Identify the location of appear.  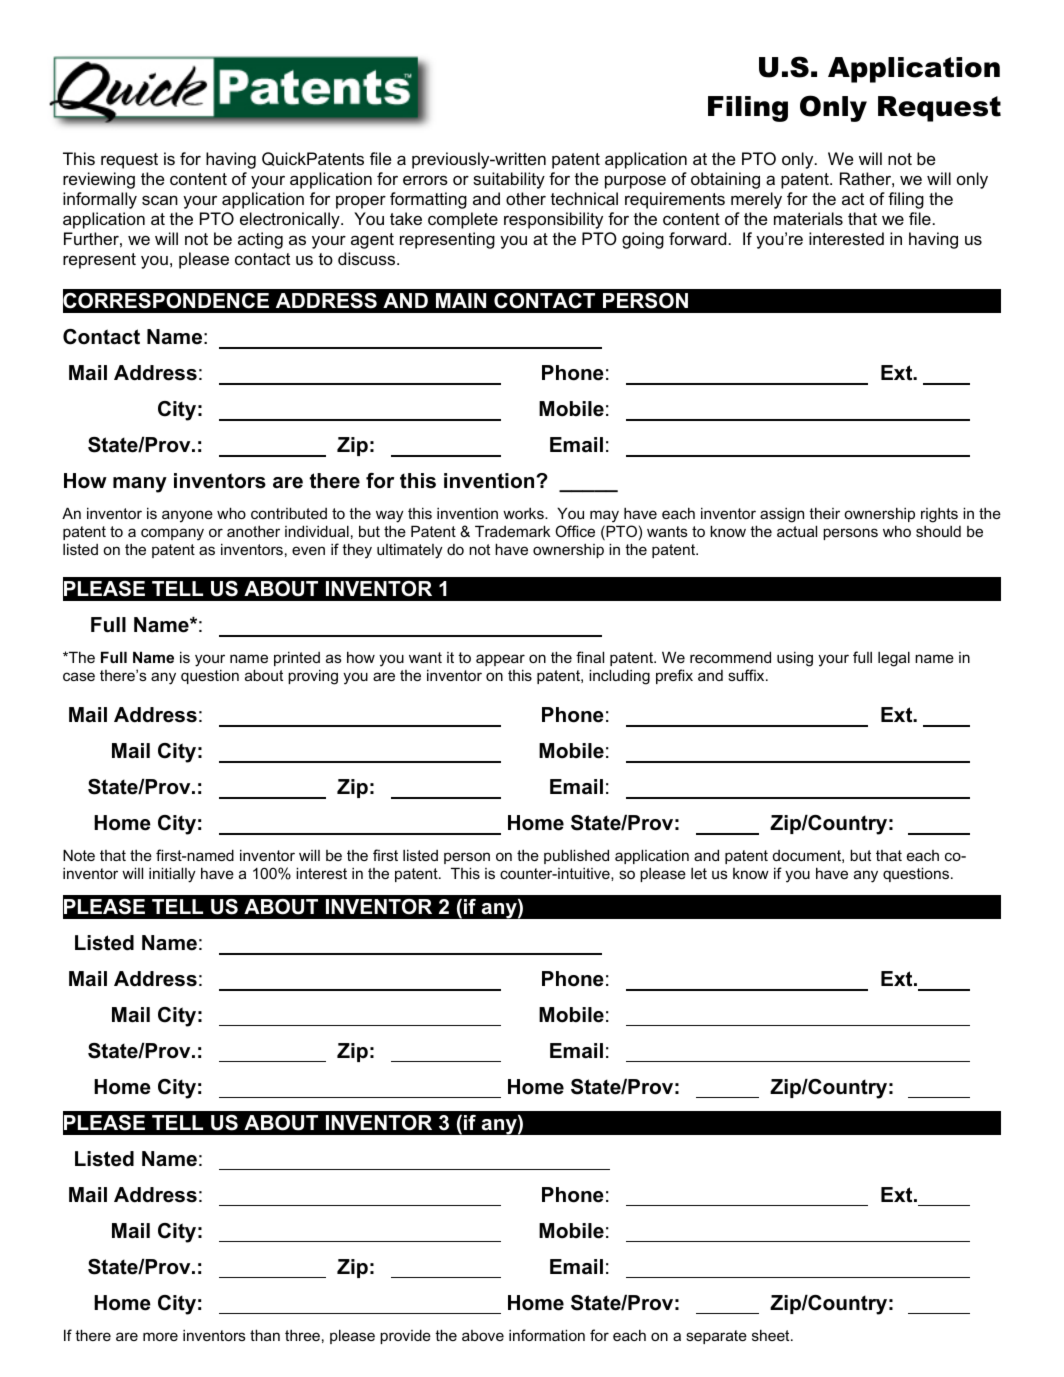
(500, 660).
